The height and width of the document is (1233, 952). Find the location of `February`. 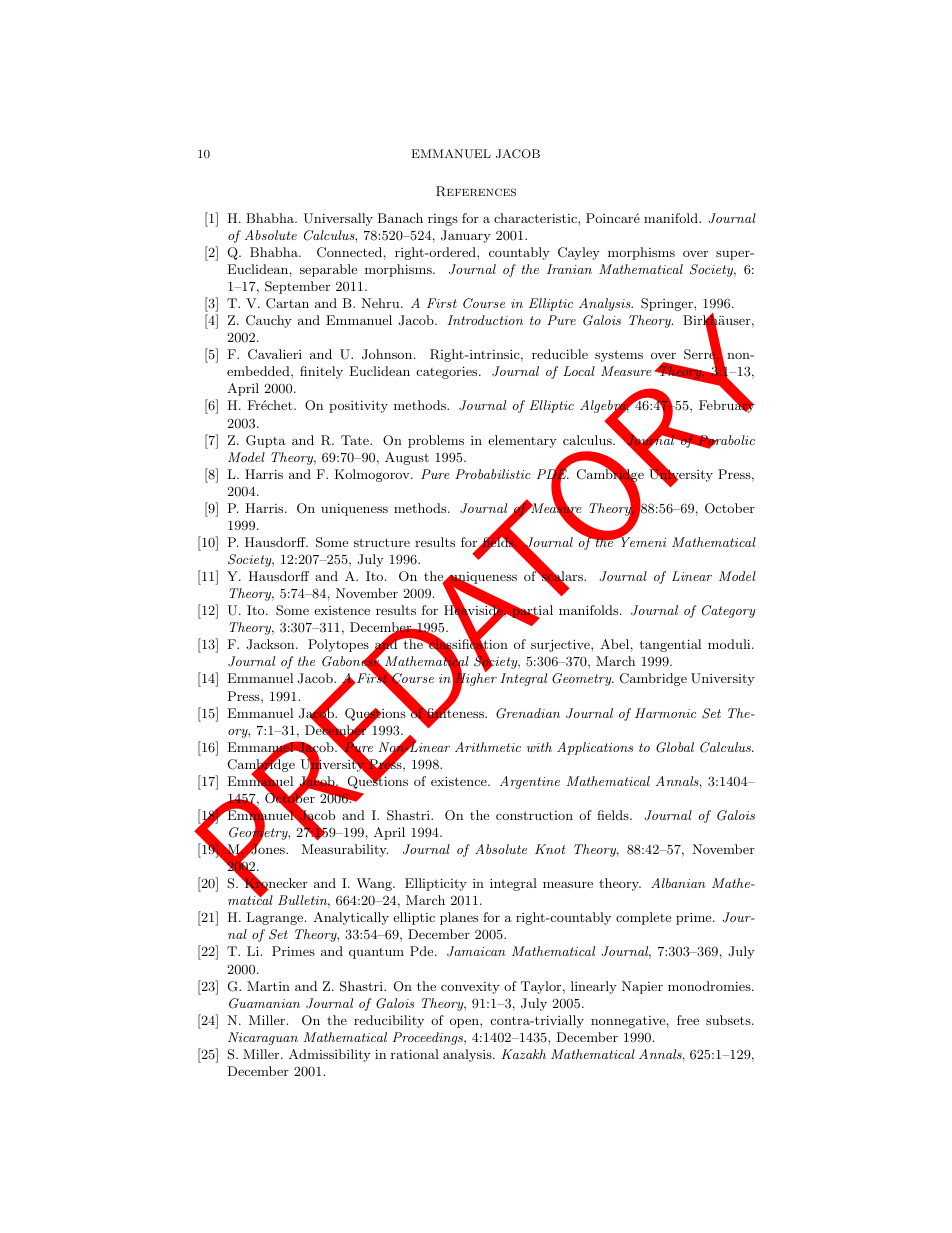

February is located at coordinates (727, 406).
